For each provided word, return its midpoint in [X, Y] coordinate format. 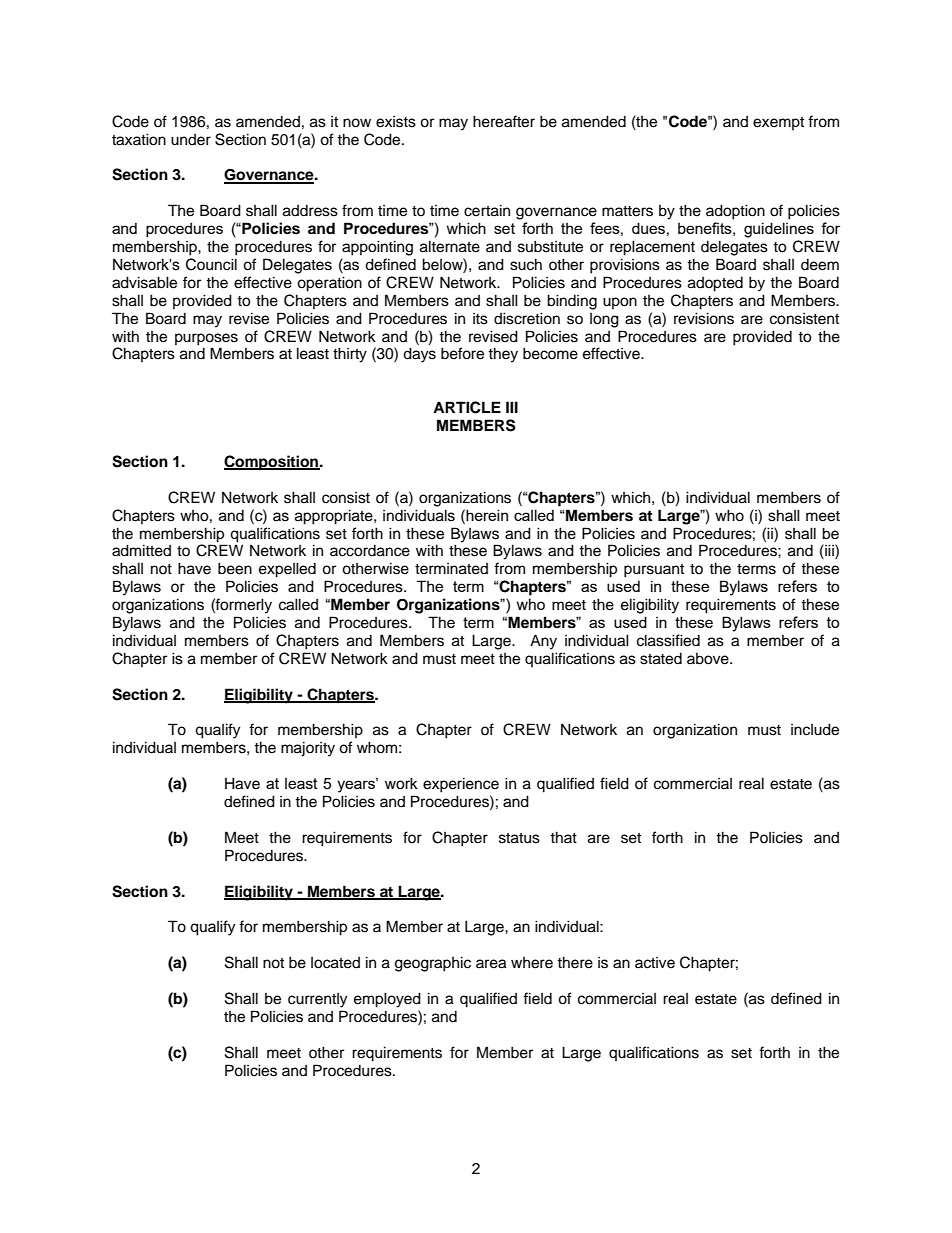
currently [317, 1000]
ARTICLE [467, 407]
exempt [778, 123]
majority [308, 749]
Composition [272, 463]
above [709, 659]
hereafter [504, 121]
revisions [704, 318]
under [191, 140]
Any [543, 642]
